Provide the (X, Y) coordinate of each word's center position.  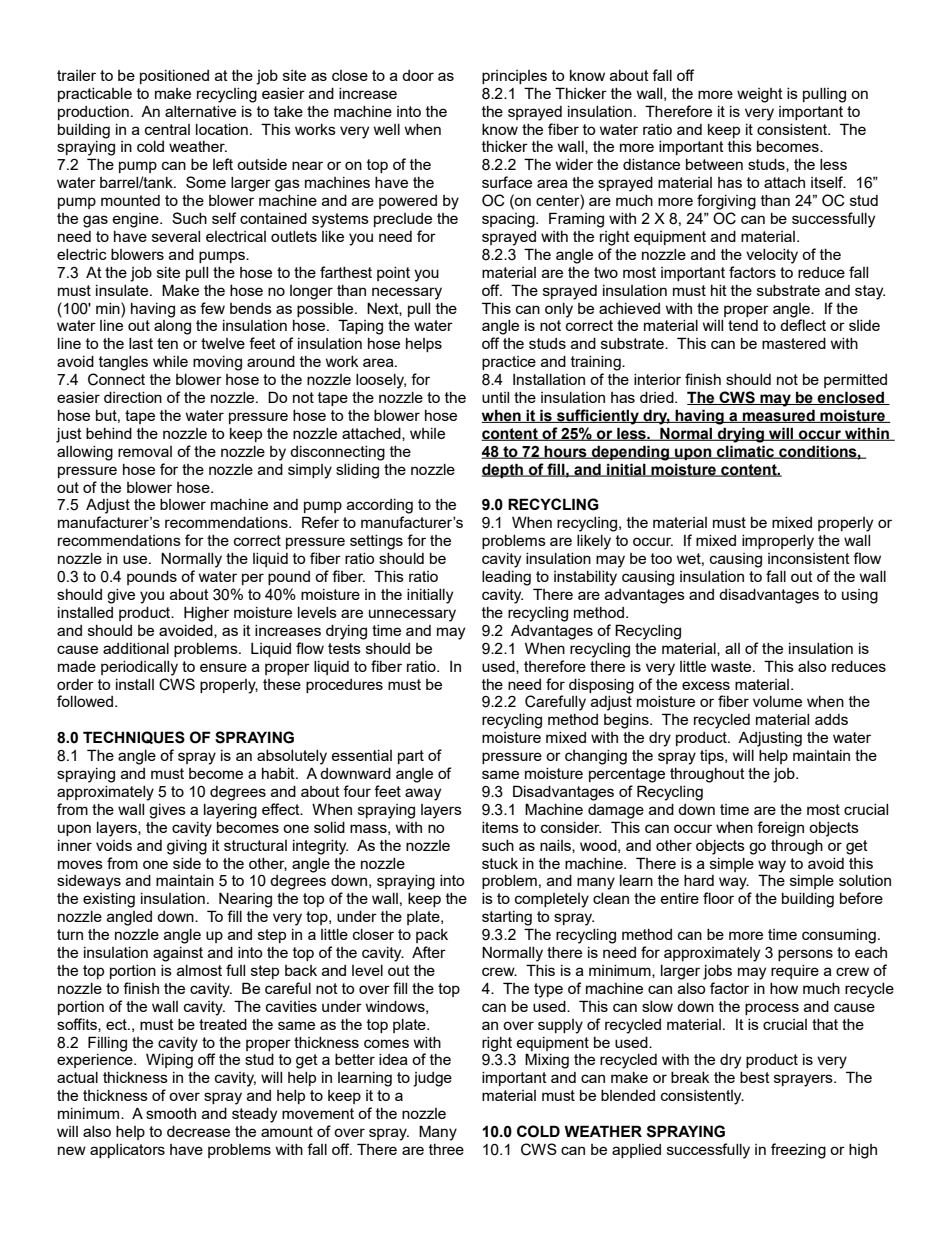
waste (732, 666)
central (167, 129)
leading (506, 578)
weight (760, 95)
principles (514, 77)
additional (136, 648)
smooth (171, 1113)
